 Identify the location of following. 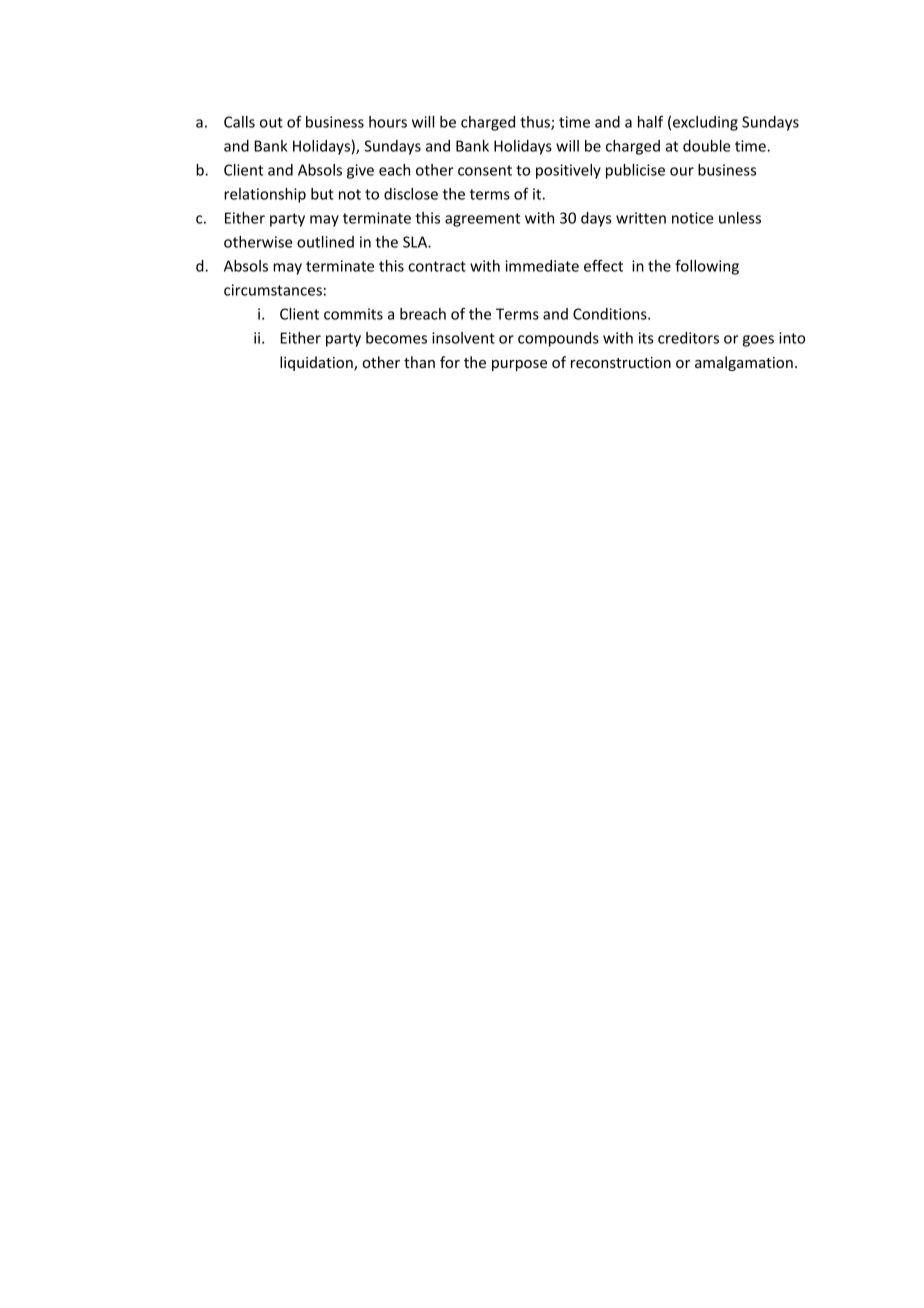
(707, 267).
